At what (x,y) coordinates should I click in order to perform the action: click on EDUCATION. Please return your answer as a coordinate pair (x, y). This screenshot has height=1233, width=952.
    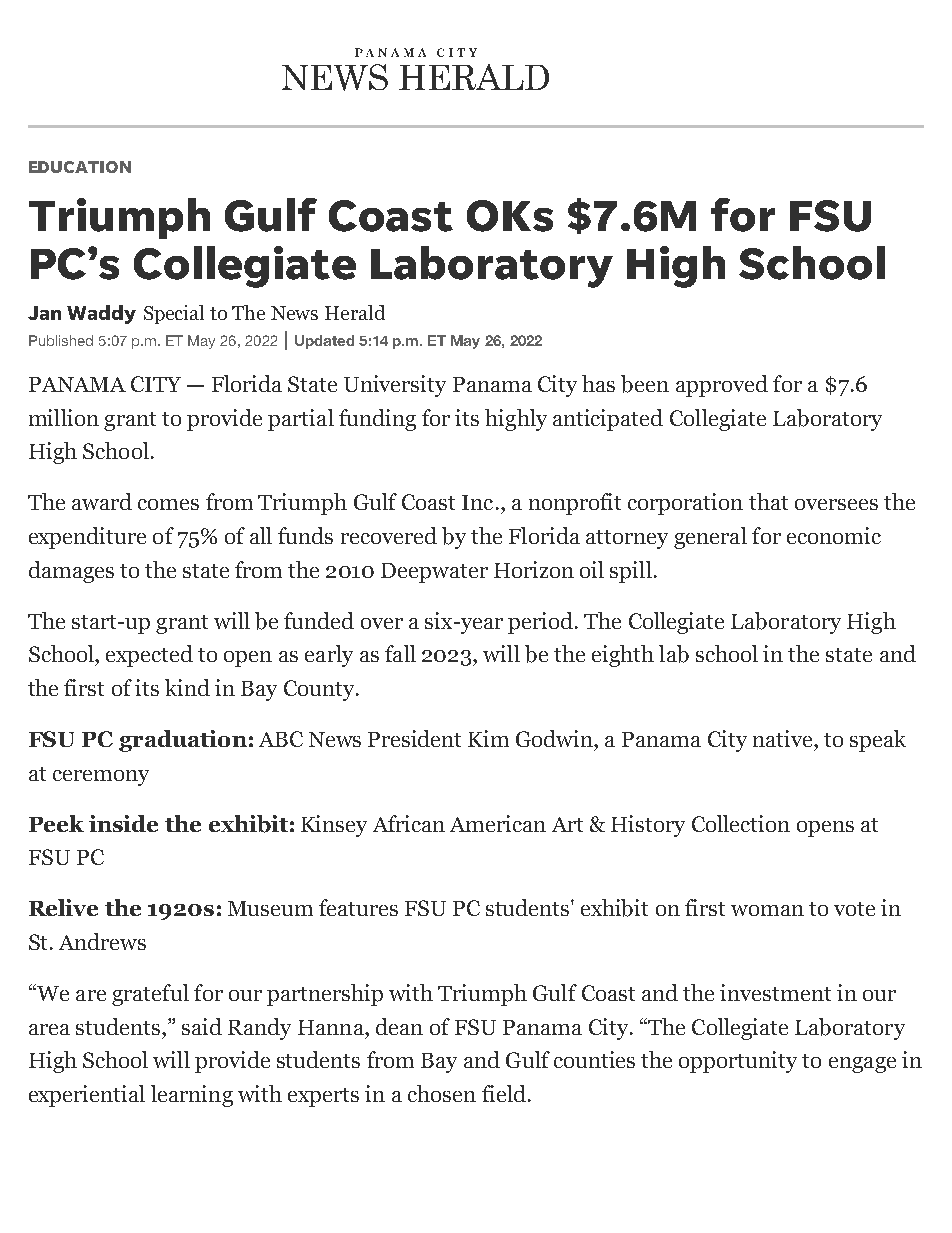
    Looking at the image, I should click on (80, 167).
